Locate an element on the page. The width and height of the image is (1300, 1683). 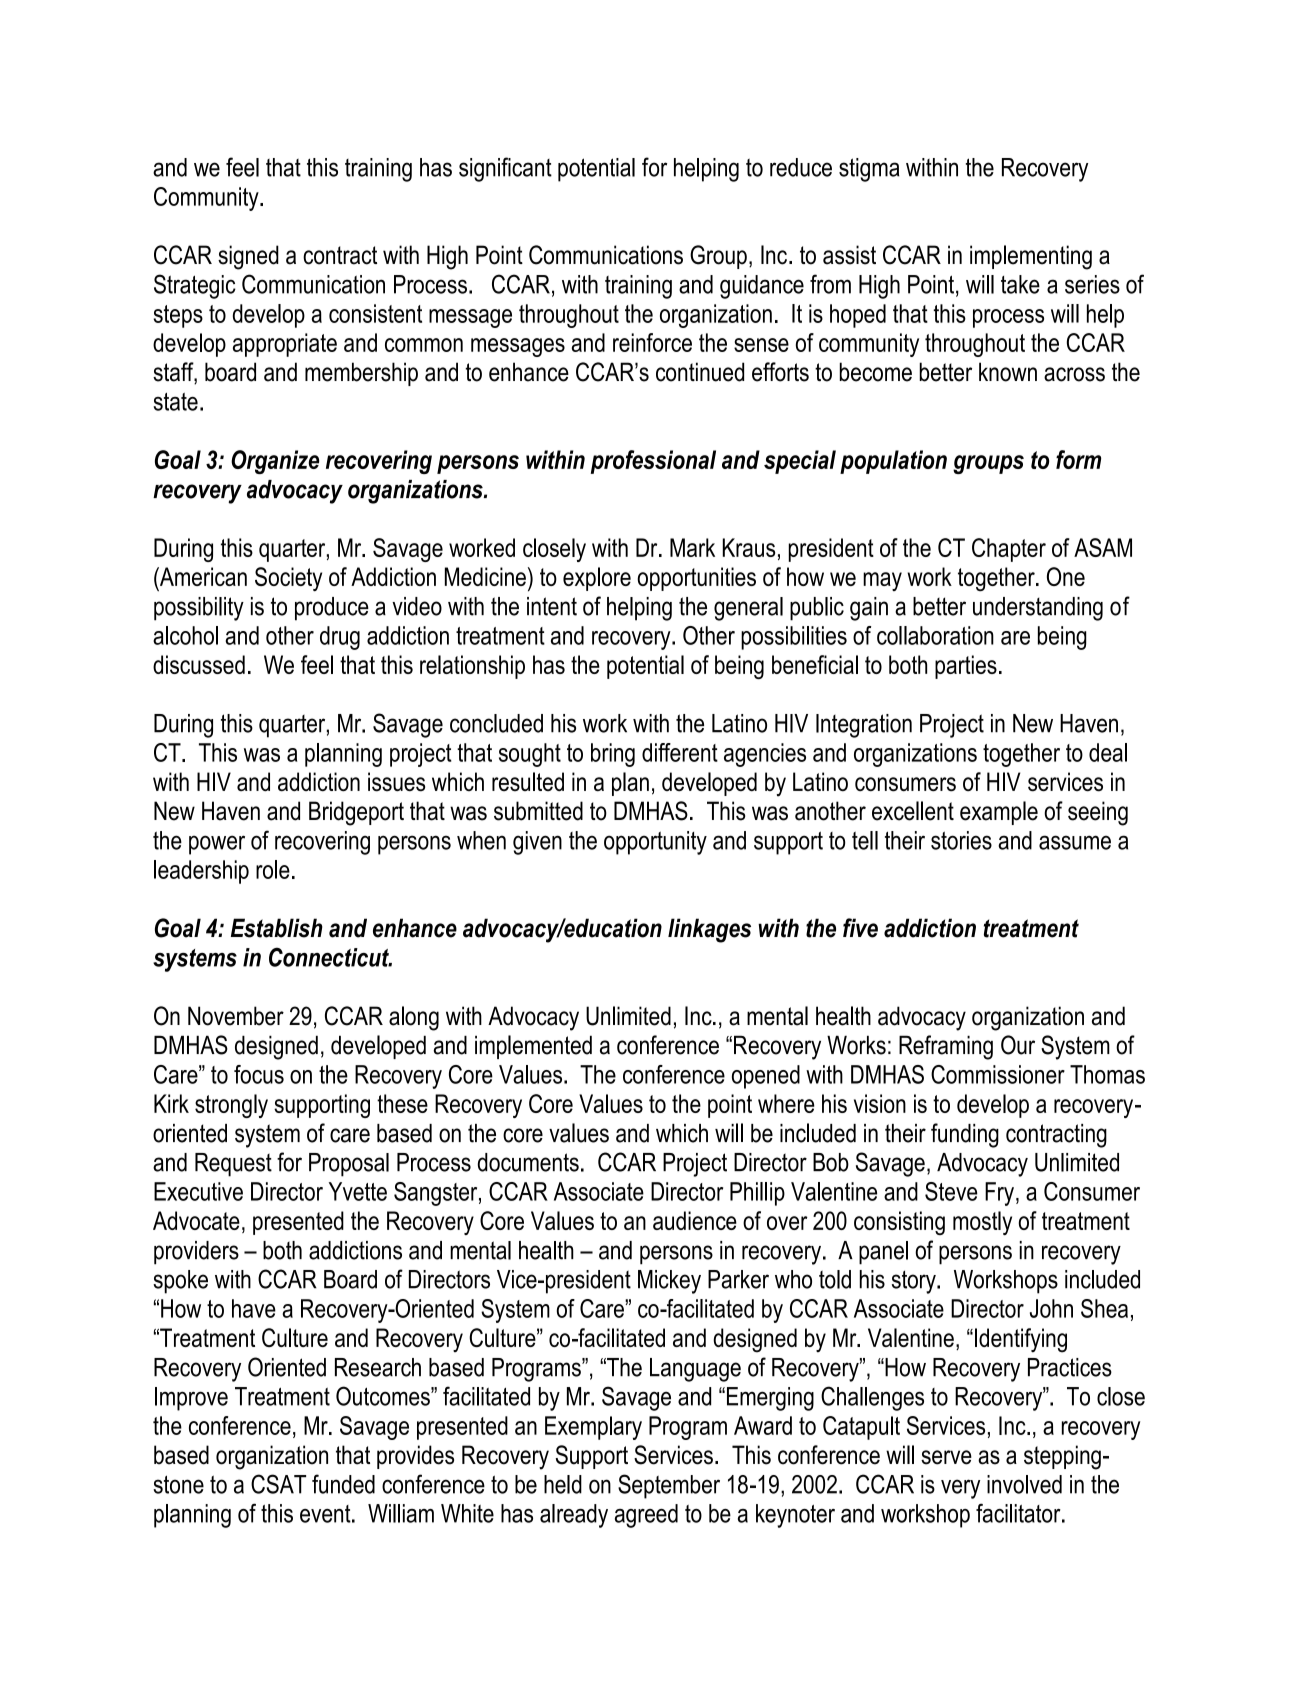
stories is located at coordinates (961, 840).
